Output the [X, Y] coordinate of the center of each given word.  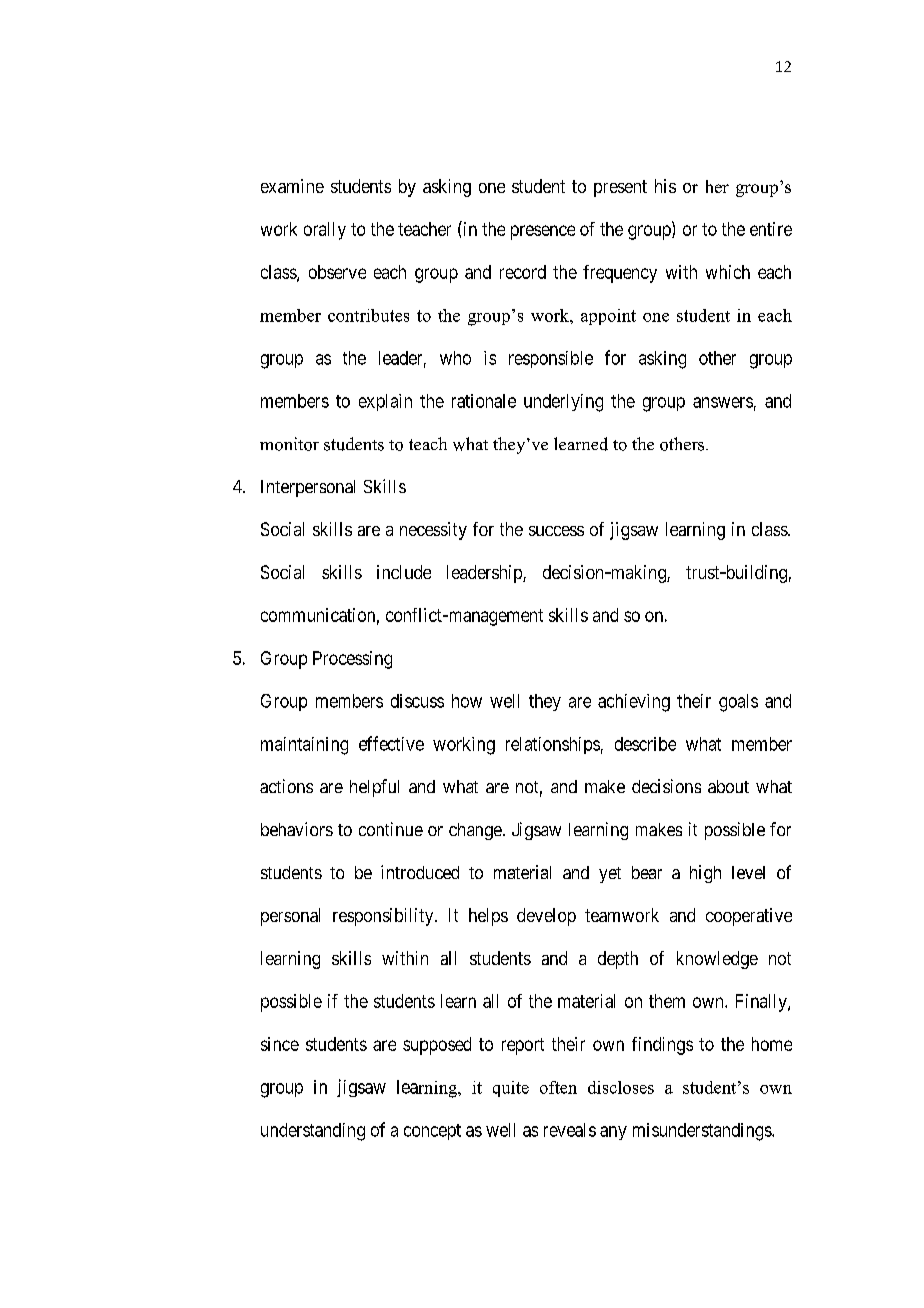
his [665, 186]
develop [546, 917]
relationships [553, 745]
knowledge [717, 960]
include [404, 572]
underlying [563, 403]
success [556, 531]
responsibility [384, 917]
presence [543, 232]
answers [723, 402]
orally [325, 231]
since [280, 1044]
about [728, 786]
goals [738, 703]
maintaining [304, 746]
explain [385, 402]
